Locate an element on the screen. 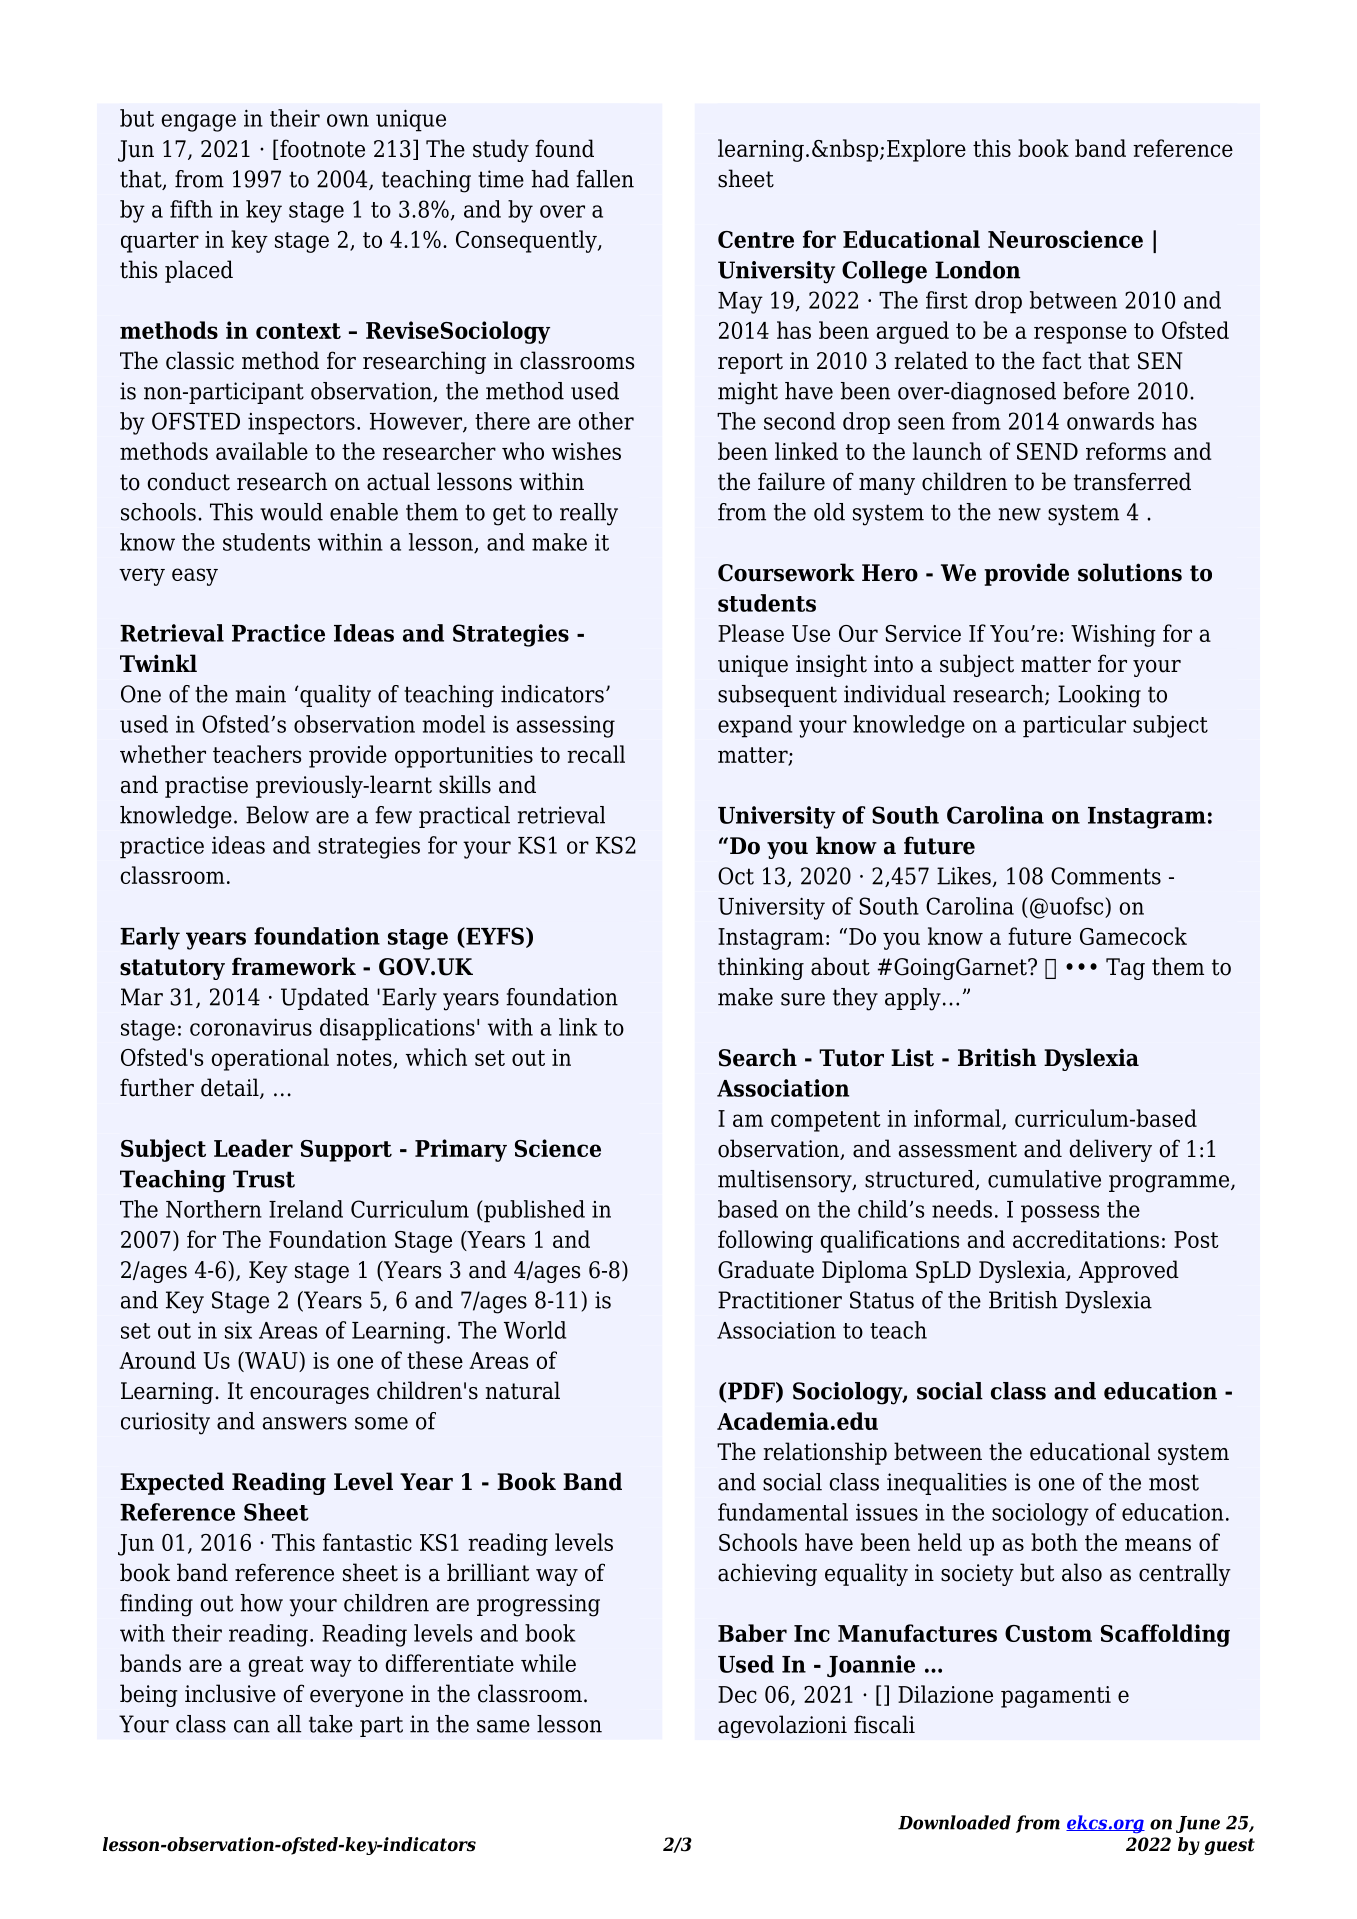 Image resolution: width=1357 pixels, height=1919 pixels. can is located at coordinates (252, 1726).
